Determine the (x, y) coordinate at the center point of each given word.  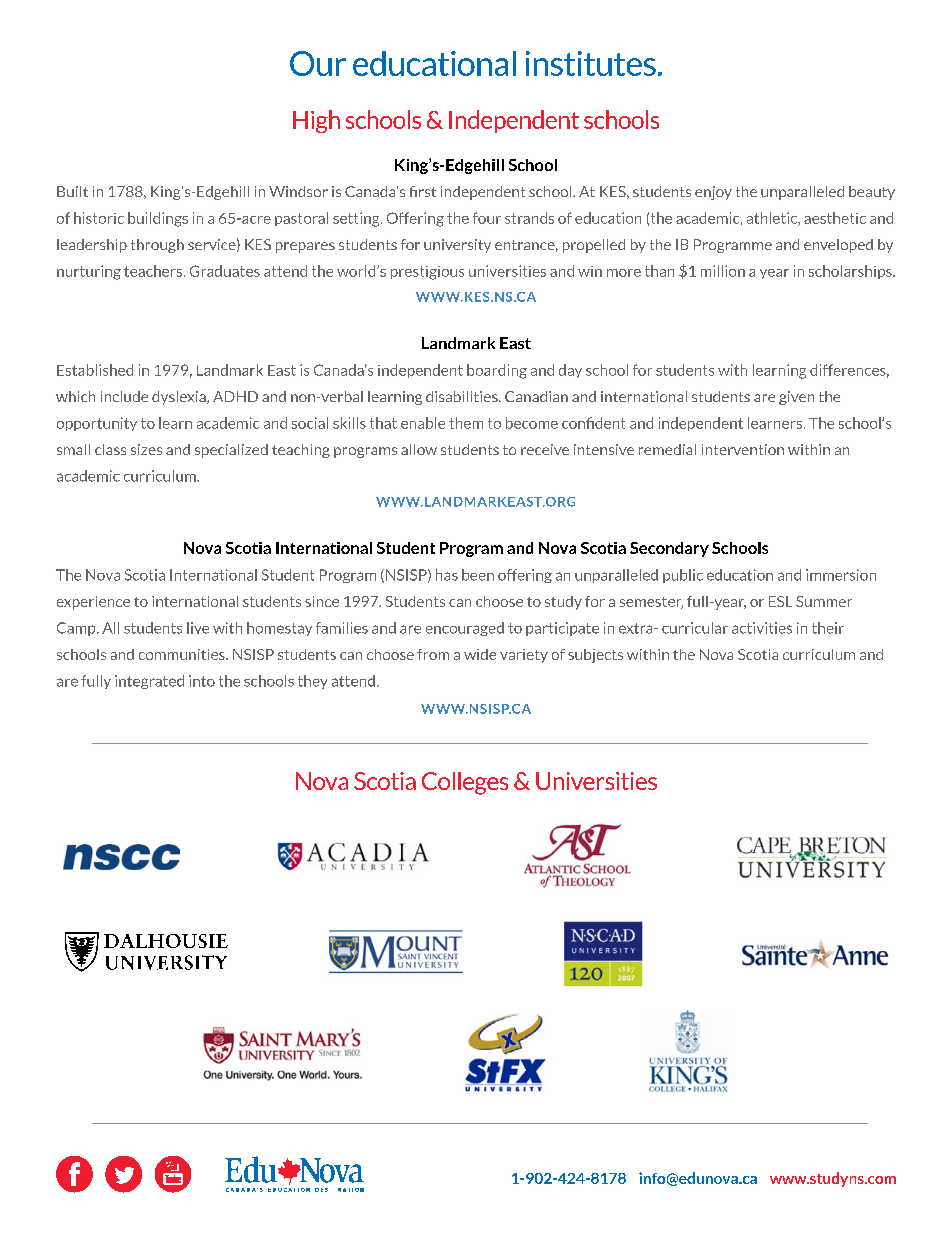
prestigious (427, 273)
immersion (841, 575)
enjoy (713, 193)
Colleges (465, 783)
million (723, 271)
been (478, 575)
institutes (591, 63)
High (316, 121)
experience (93, 603)
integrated (149, 682)
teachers (154, 271)
